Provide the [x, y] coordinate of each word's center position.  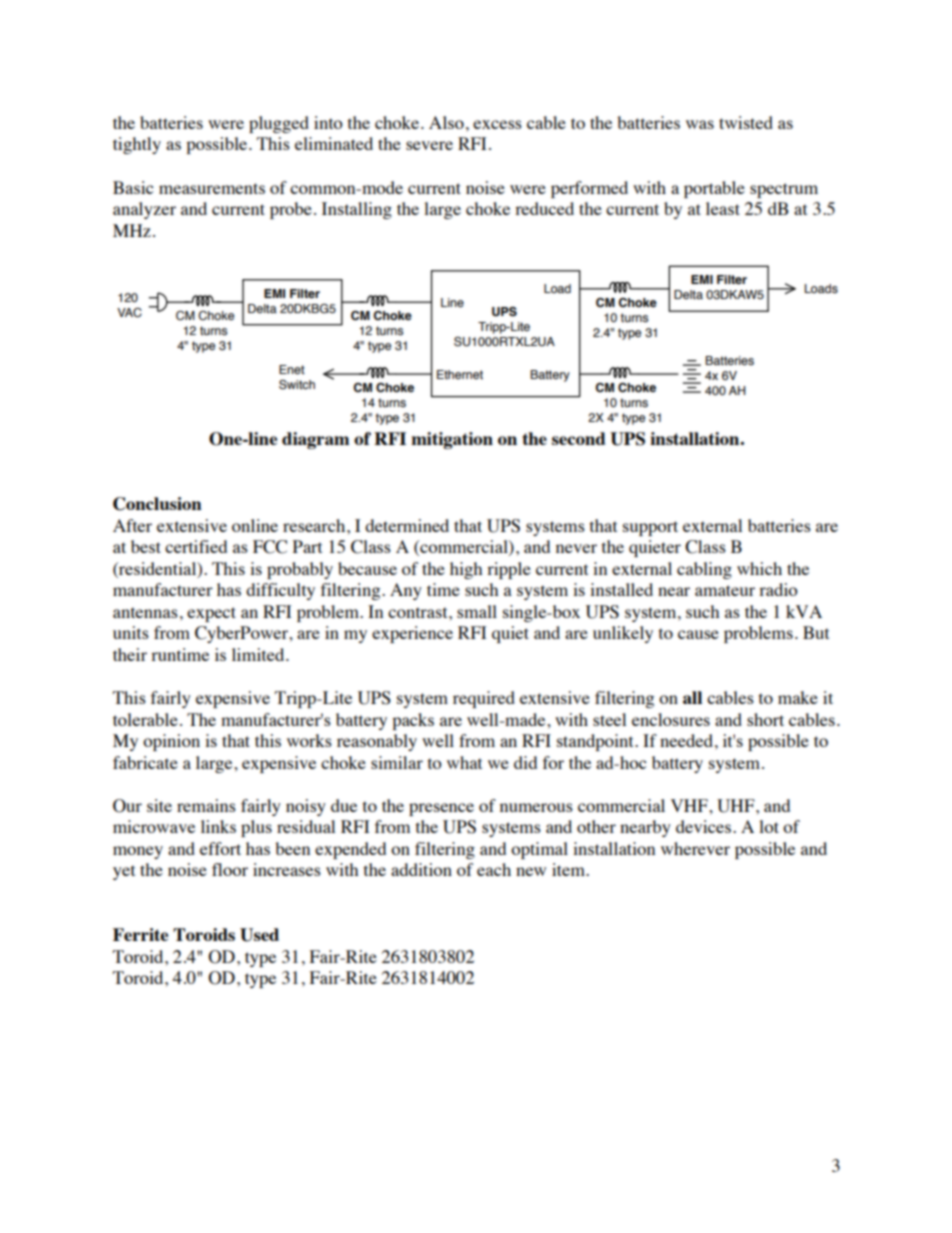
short [765, 719]
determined [407, 525]
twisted [746, 122]
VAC [129, 312]
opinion [171, 742]
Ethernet [460, 374]
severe [429, 145]
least [723, 208]
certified [196, 546]
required [484, 699]
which [759, 568]
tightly [137, 145]
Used [259, 935]
